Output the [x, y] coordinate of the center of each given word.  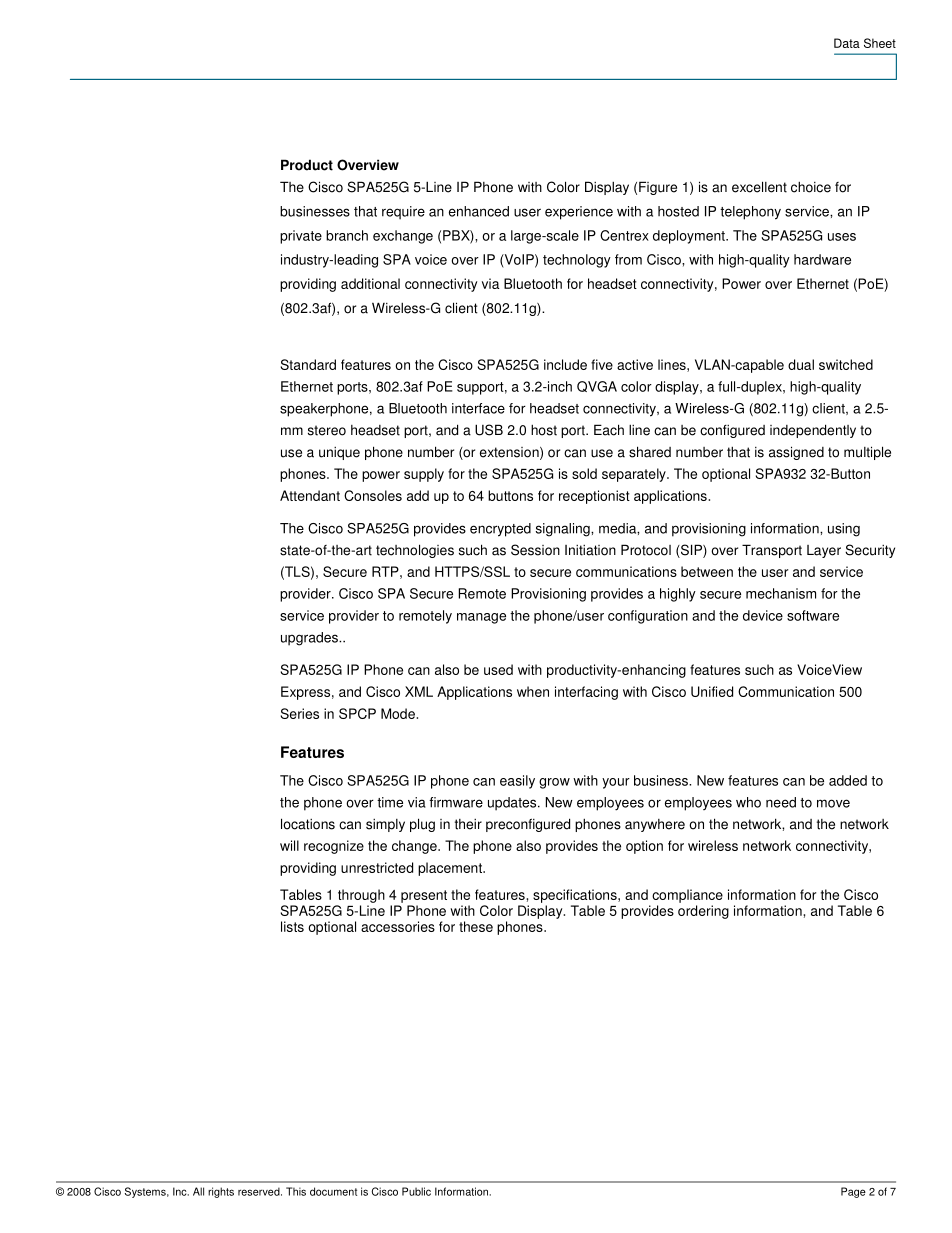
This [296, 1191]
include [565, 364]
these [476, 926]
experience [579, 213]
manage [481, 618]
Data [847, 43]
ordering [703, 912]
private [301, 237]
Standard [308, 364]
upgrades [310, 639]
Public [416, 1191]
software [813, 615]
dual [801, 364]
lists [292, 926]
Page [853, 1192]
